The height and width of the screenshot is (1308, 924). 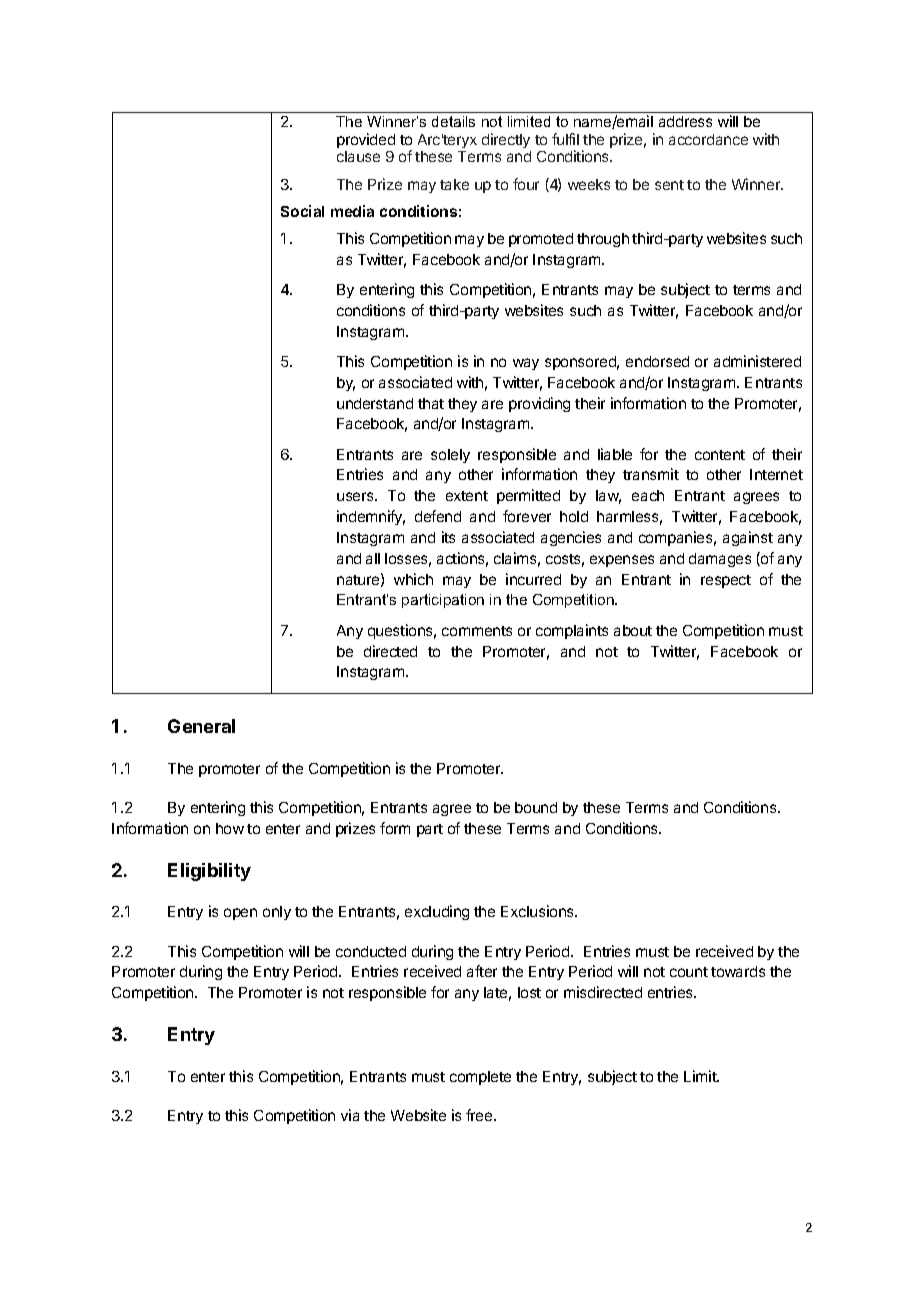 What do you see at coordinates (201, 726) in the screenshot?
I see `General` at bounding box center [201, 726].
